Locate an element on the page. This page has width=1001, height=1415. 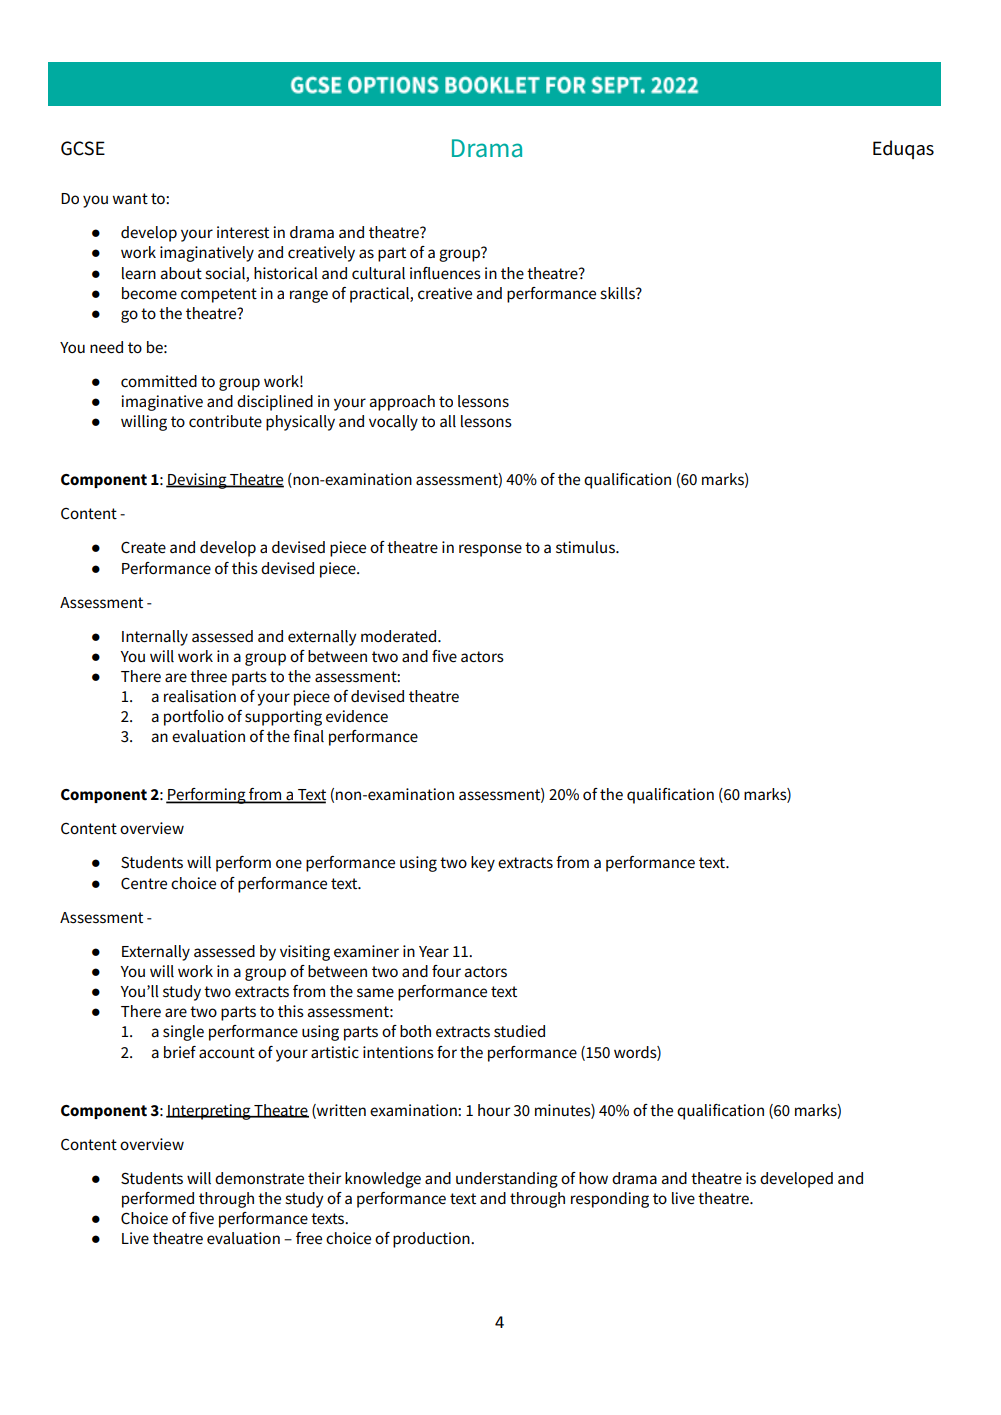
Interpreting is located at coordinates (209, 1112).
